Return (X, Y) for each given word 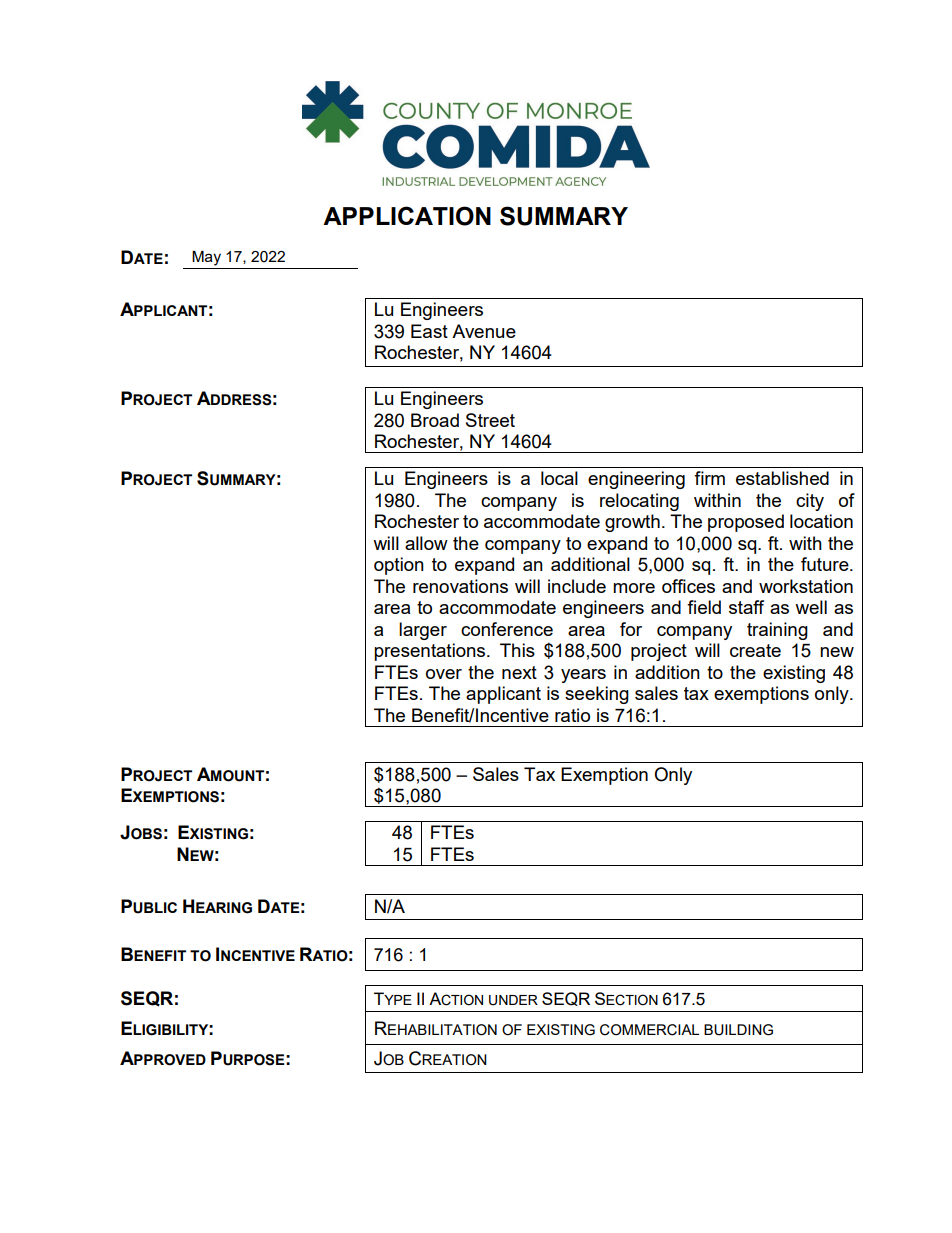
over (444, 674)
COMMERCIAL (649, 1030)
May (206, 258)
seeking (597, 695)
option (399, 566)
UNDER (513, 1000)
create (755, 650)
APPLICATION (407, 216)
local (559, 478)
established (782, 478)
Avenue (484, 331)
